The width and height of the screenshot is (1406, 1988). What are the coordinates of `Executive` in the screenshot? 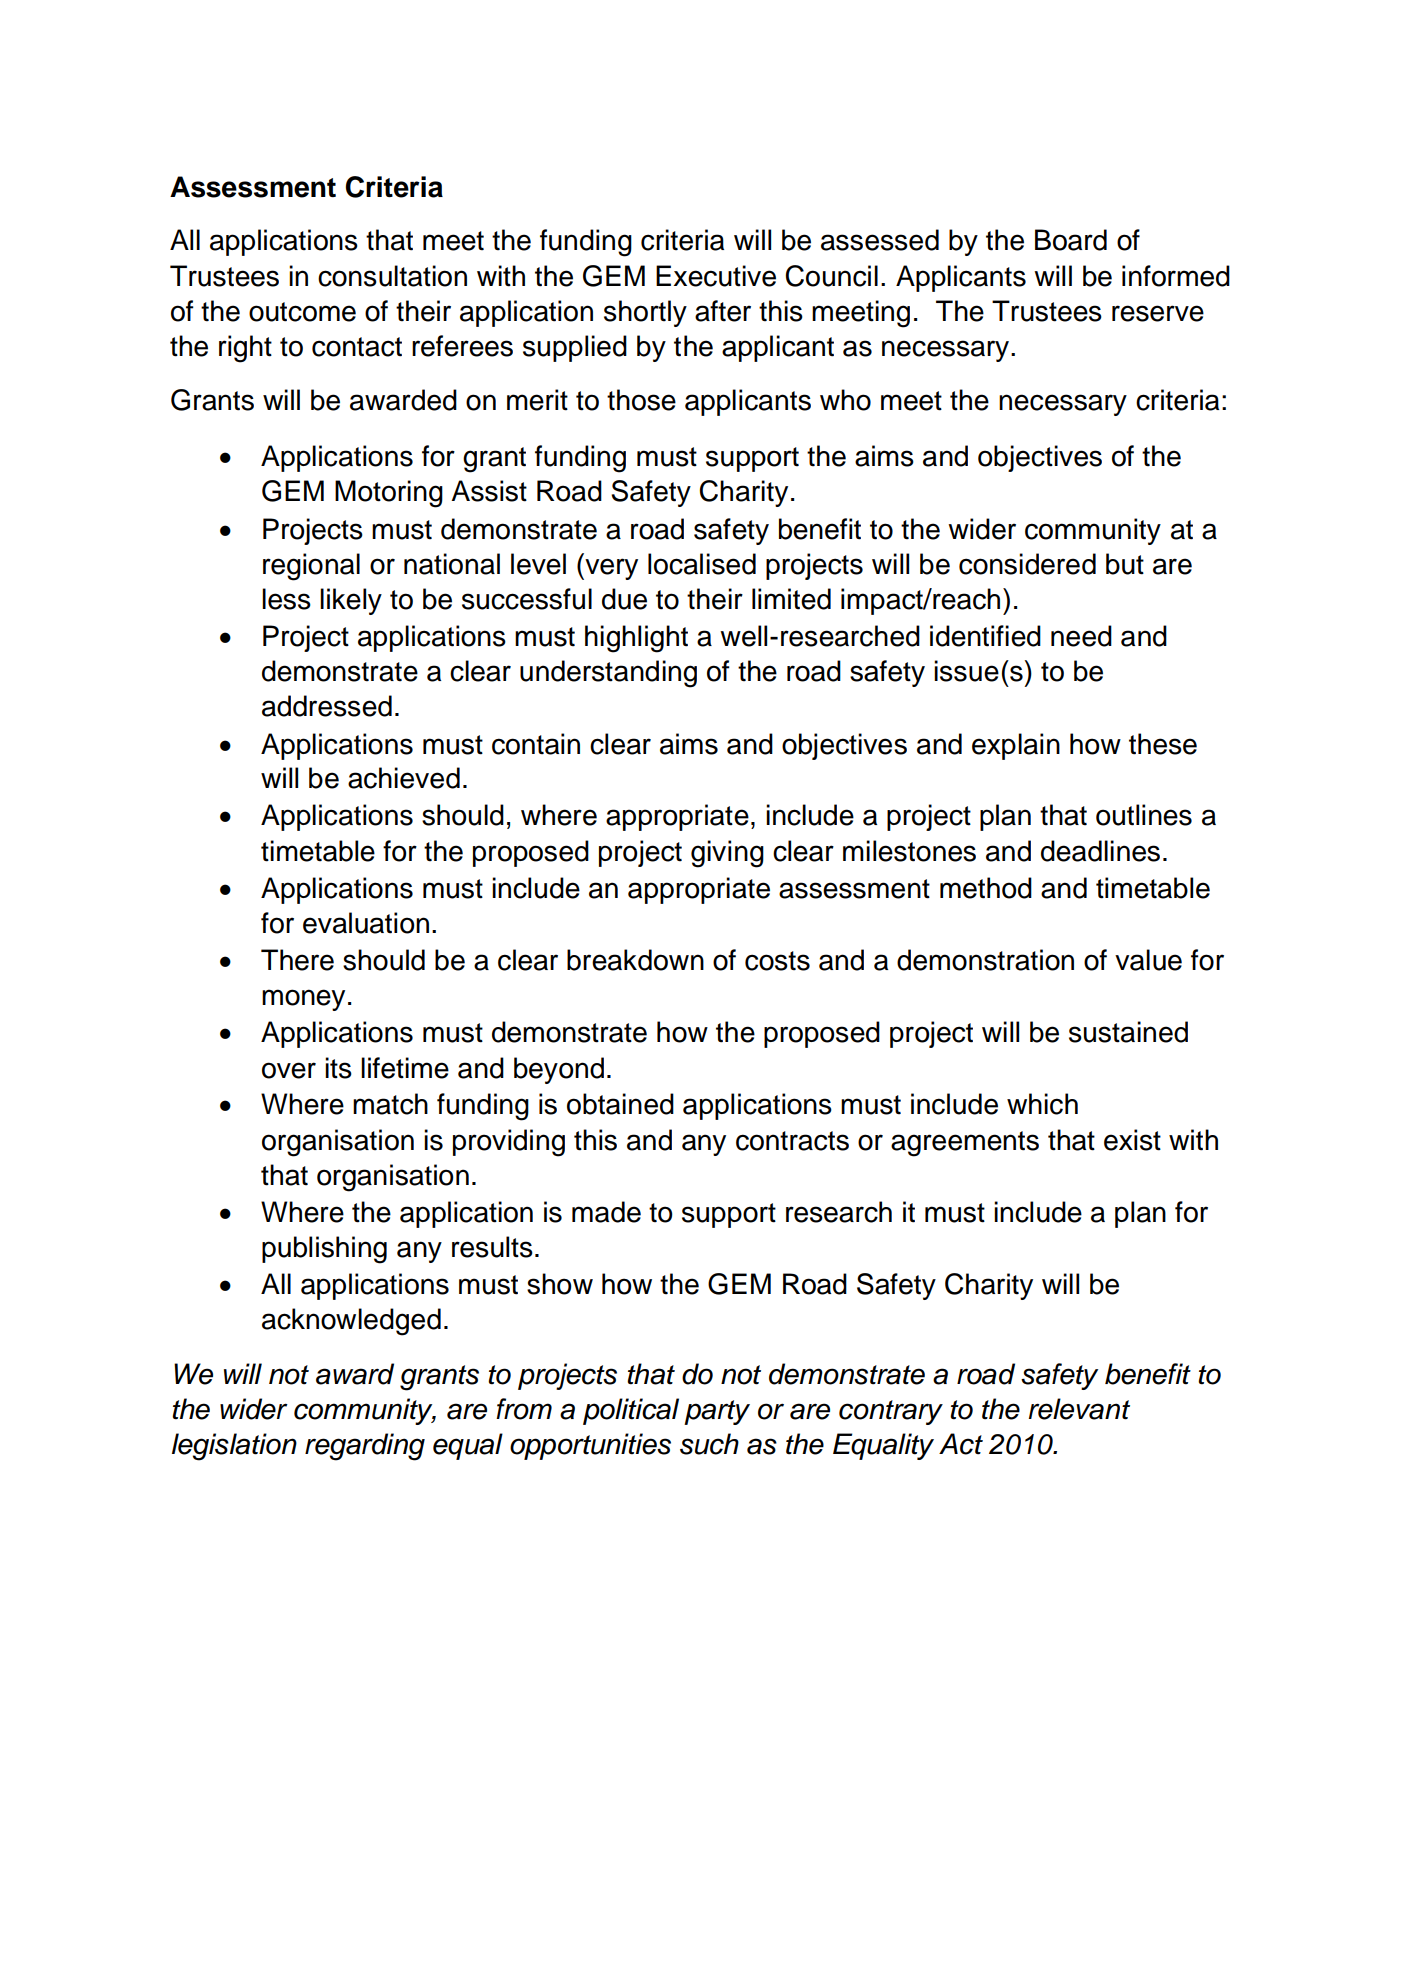 It's located at (716, 276).
